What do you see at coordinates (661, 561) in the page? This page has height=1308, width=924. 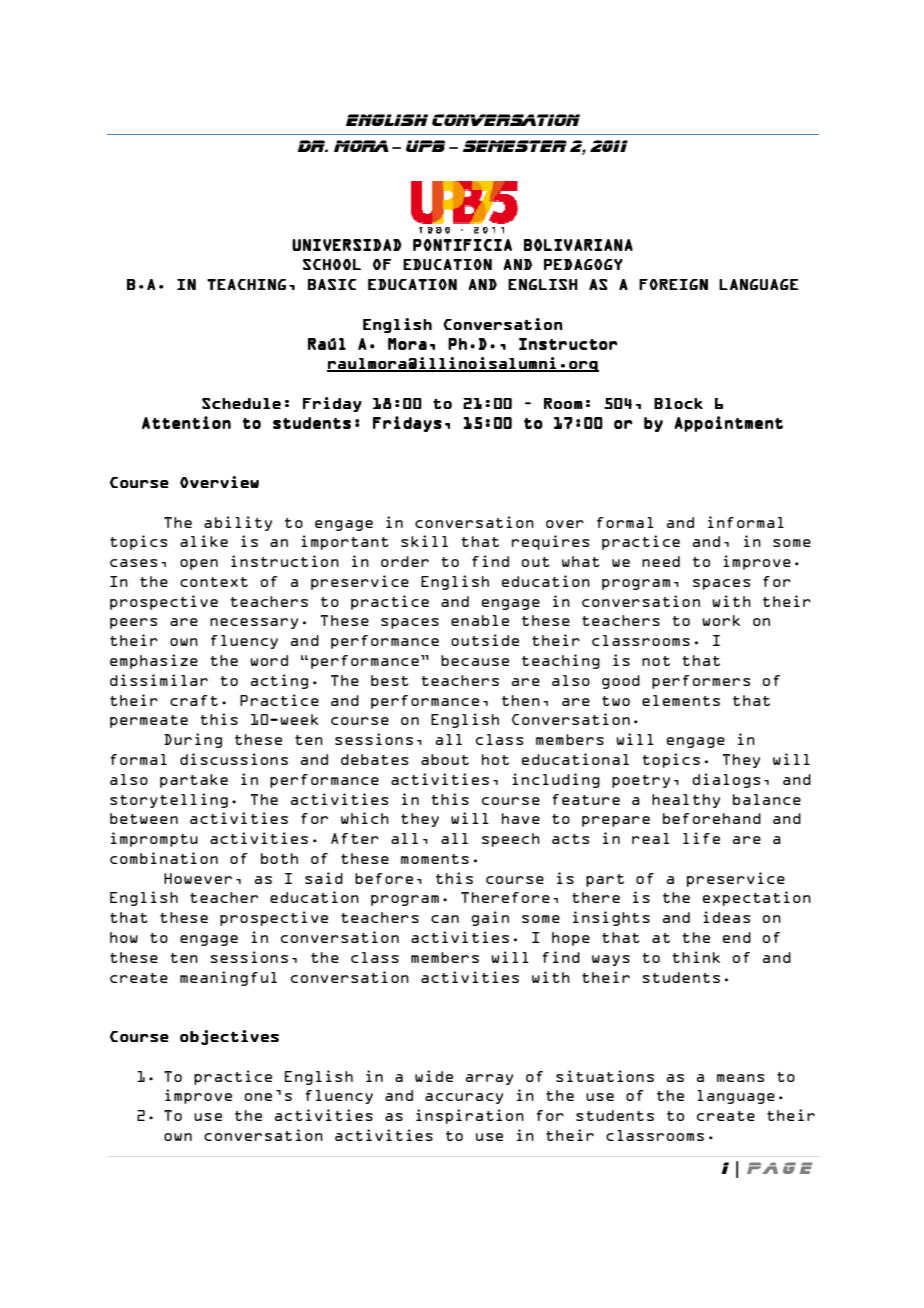 I see `need` at bounding box center [661, 561].
